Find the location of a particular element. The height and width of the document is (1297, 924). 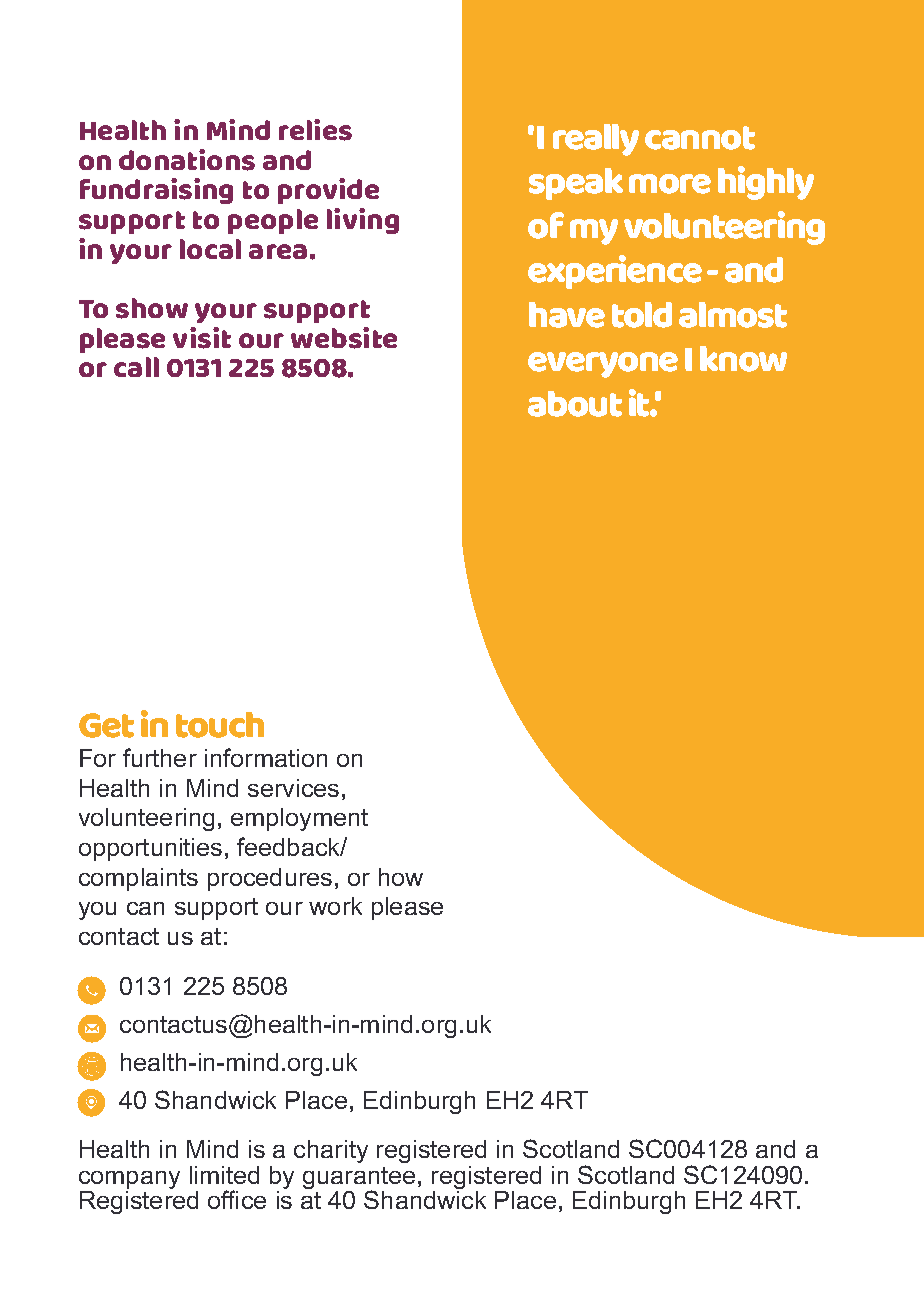

donations is located at coordinates (187, 160).
